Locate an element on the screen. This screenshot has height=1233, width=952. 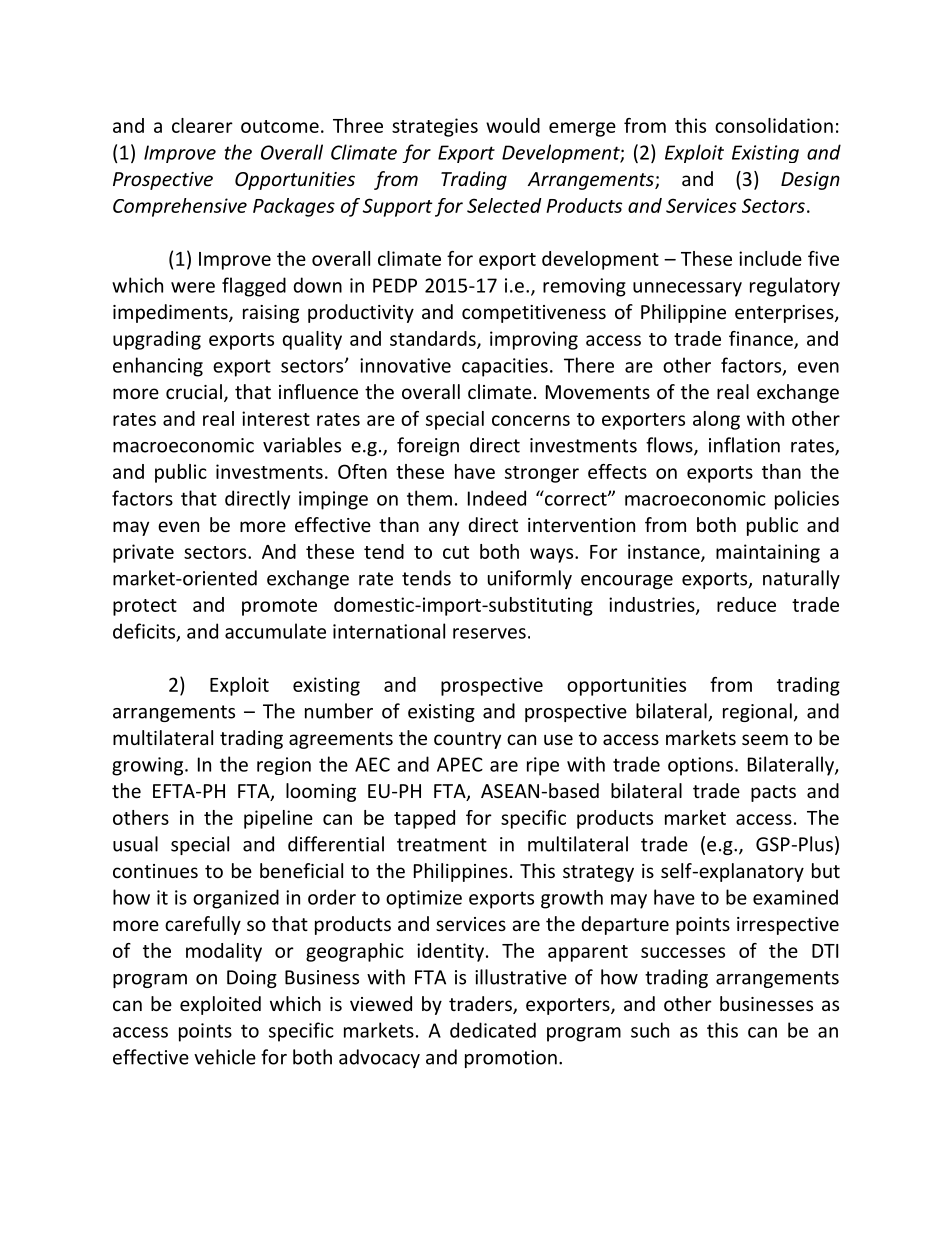
clearer is located at coordinates (202, 125).
